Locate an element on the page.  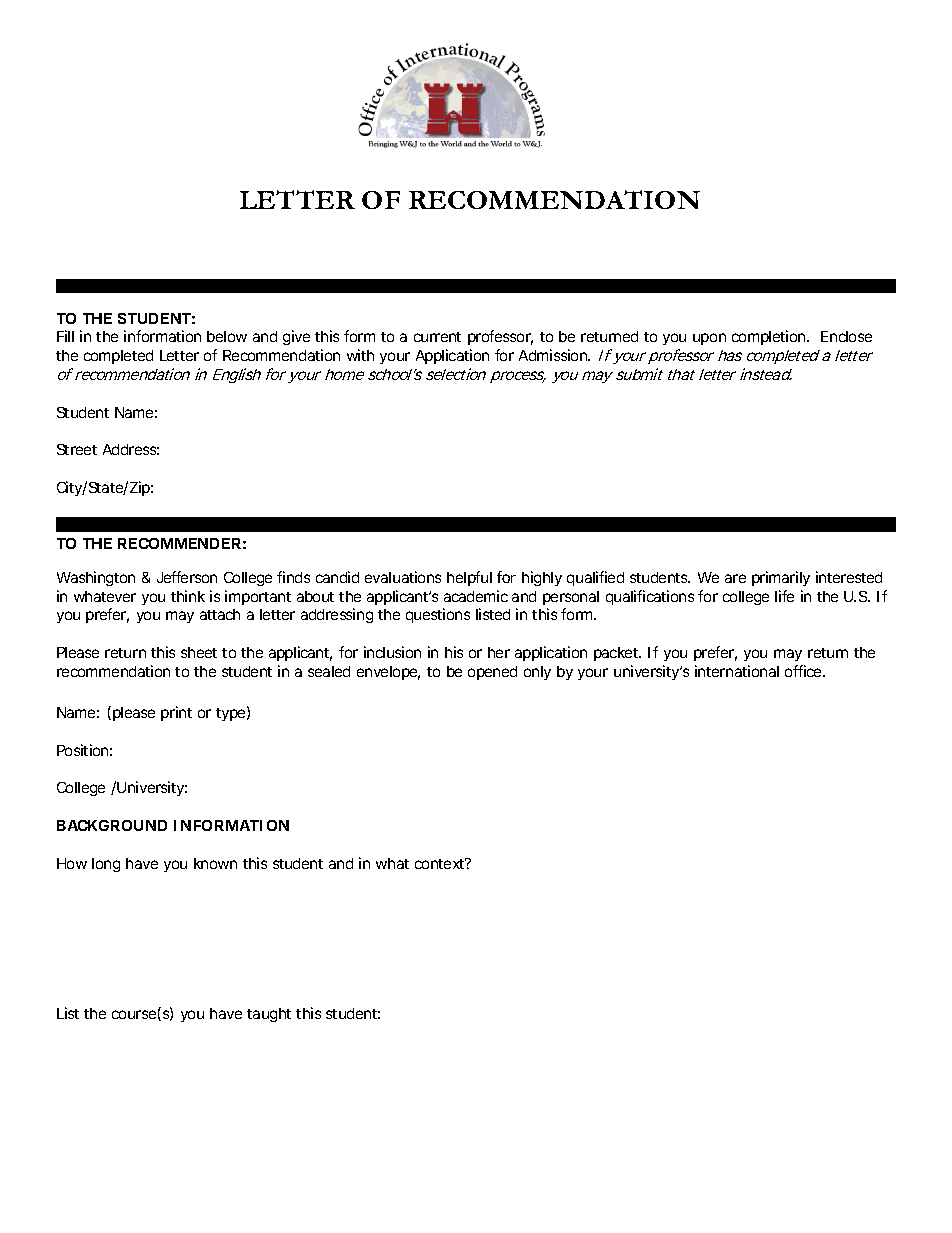
sheet is located at coordinates (199, 652).
